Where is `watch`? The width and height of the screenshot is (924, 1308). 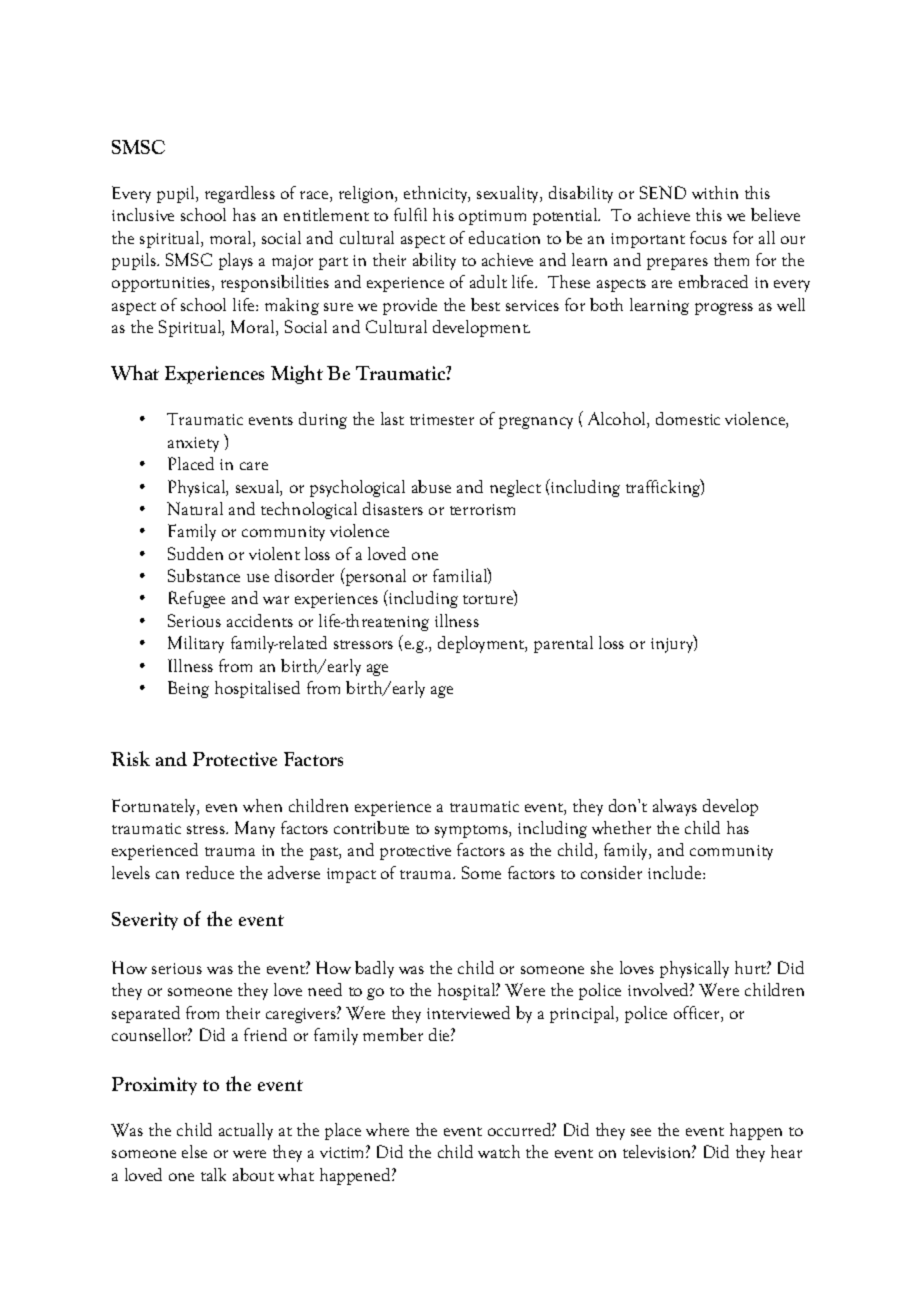 watch is located at coordinates (499, 1151).
